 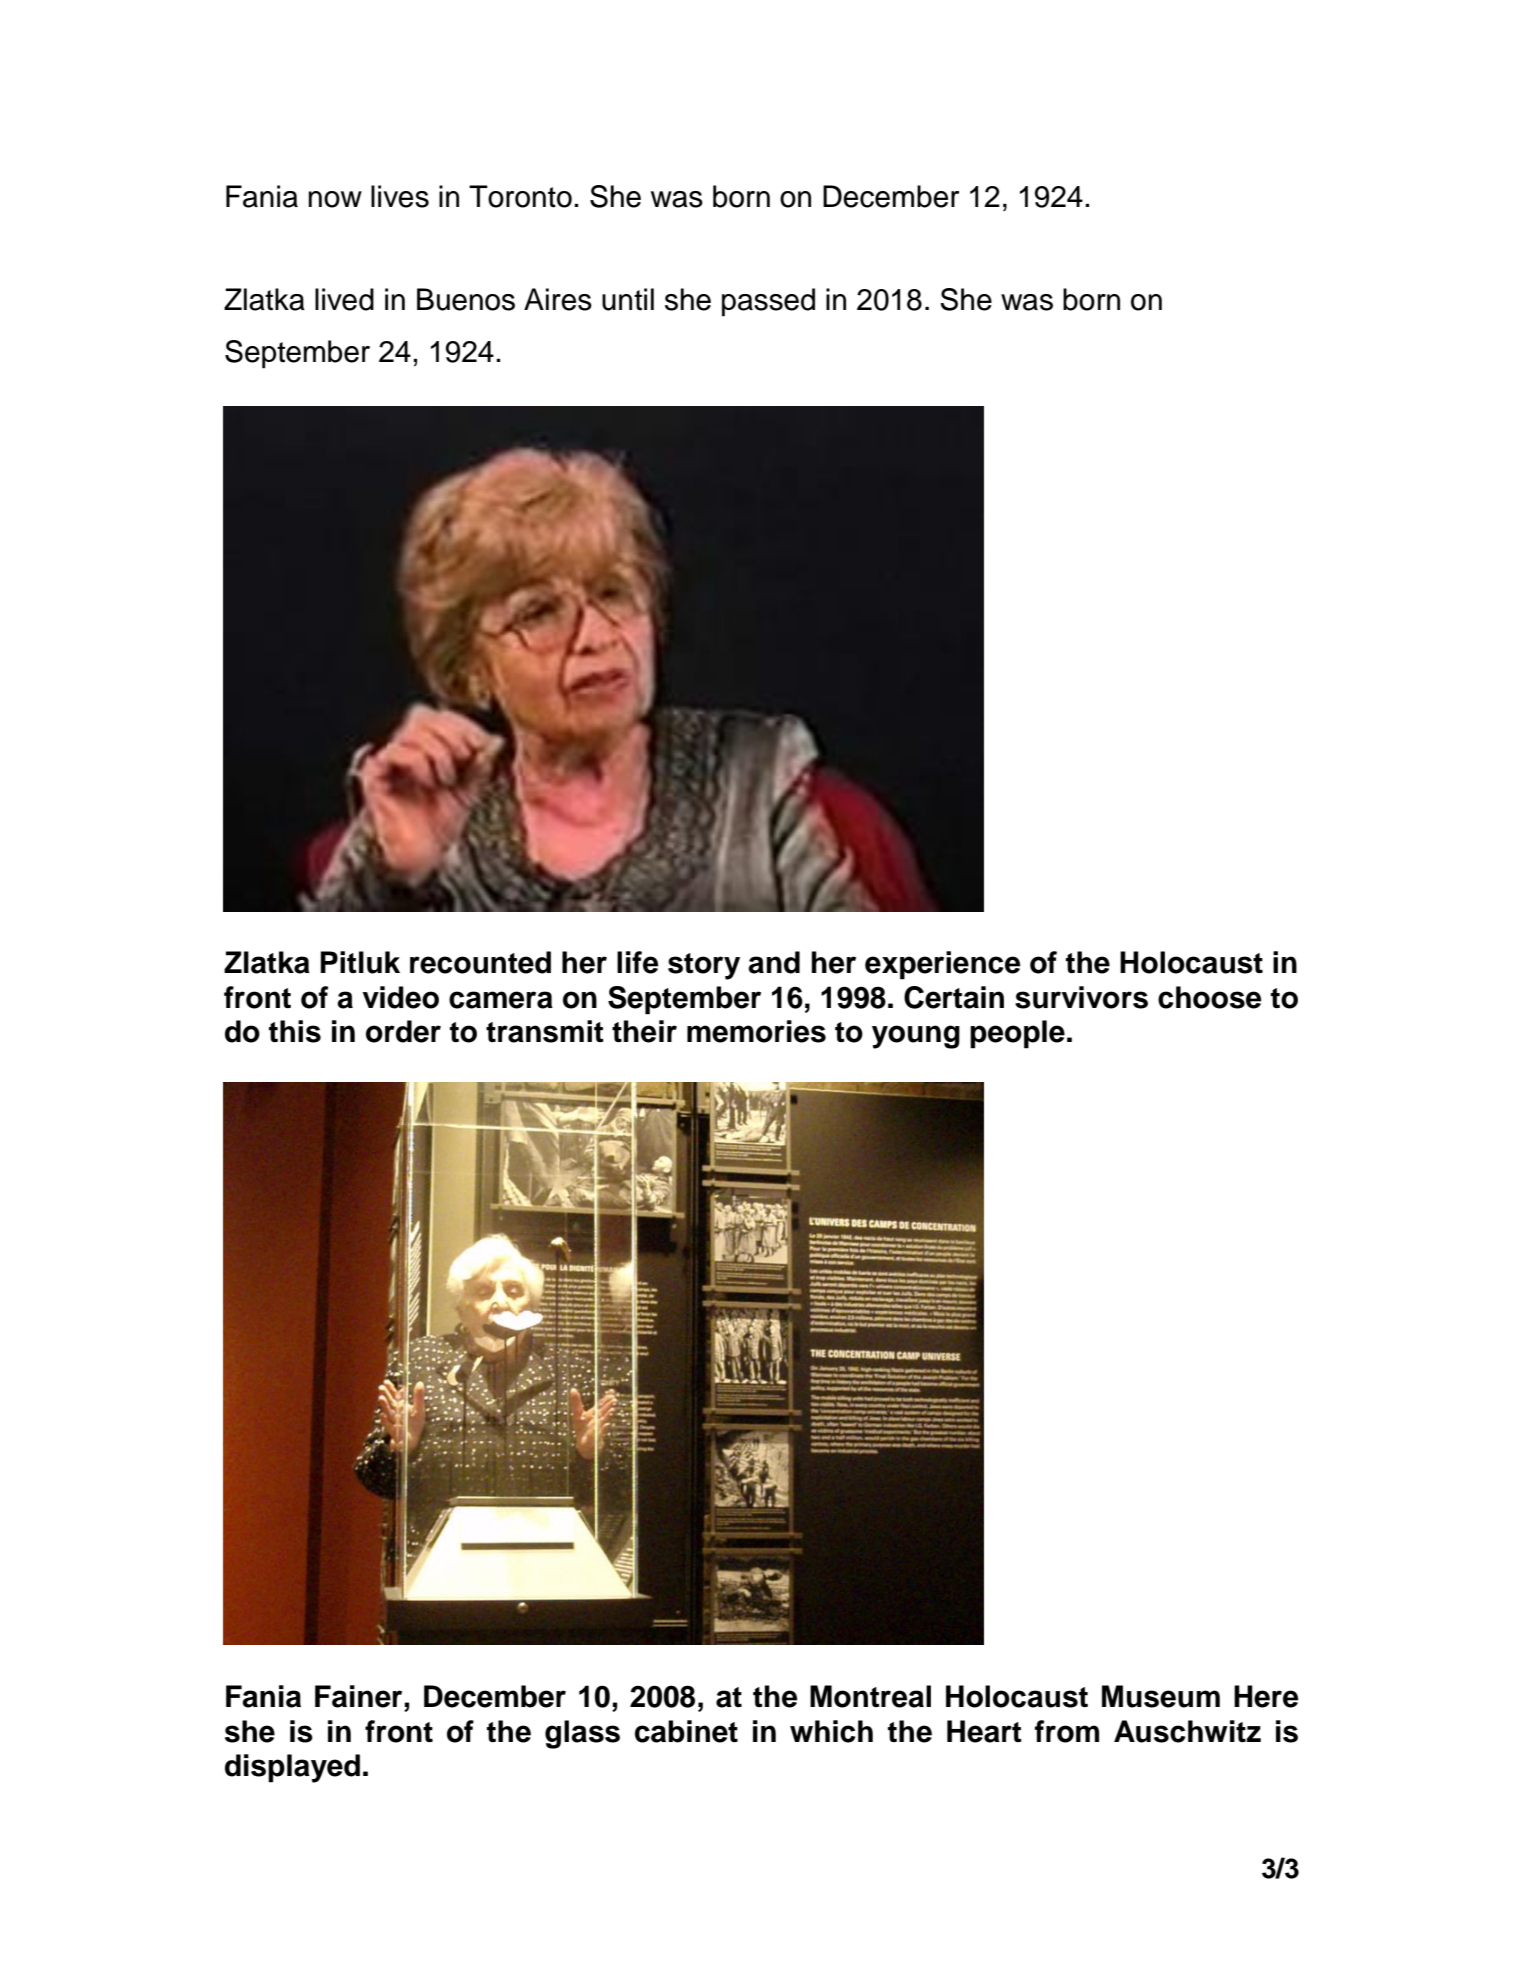 I want to click on recounted, so click(x=480, y=962).
